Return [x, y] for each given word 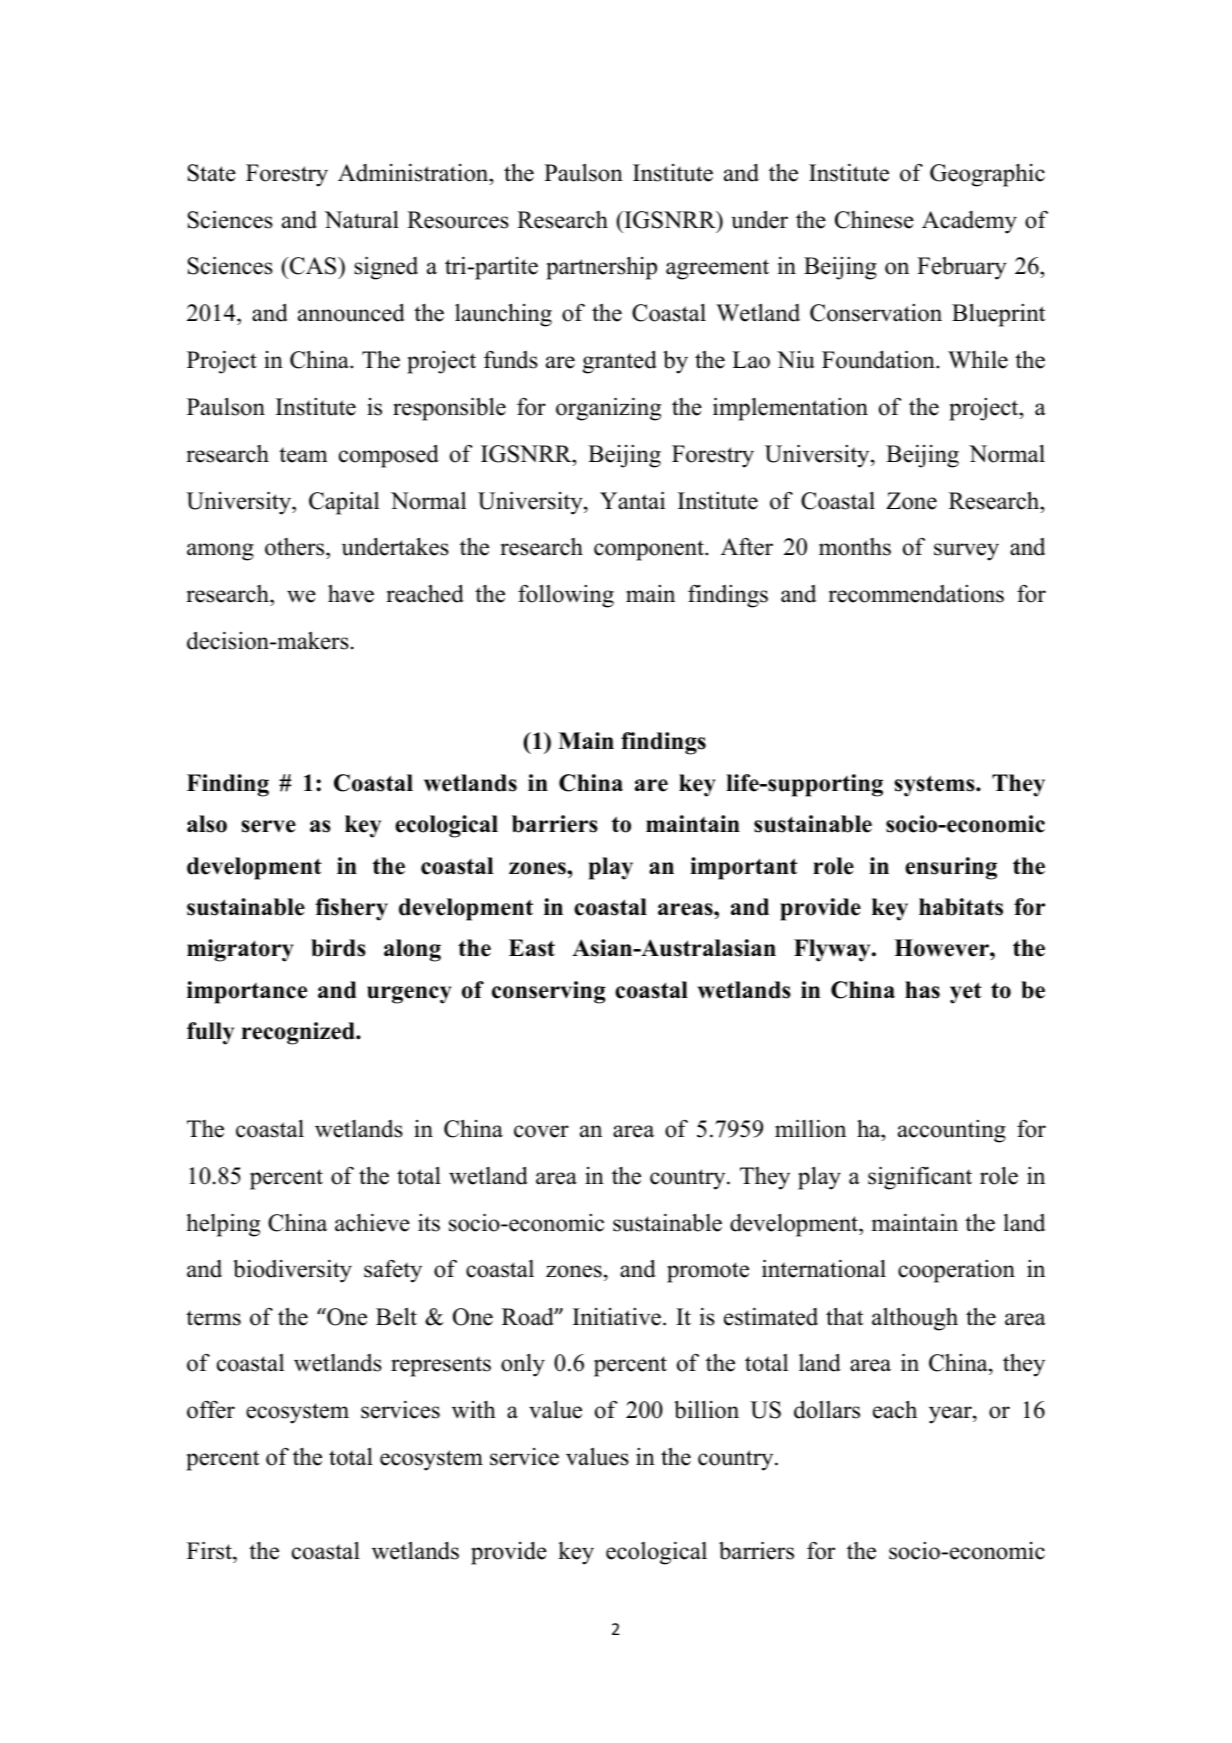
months [855, 547]
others [296, 548]
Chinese [874, 219]
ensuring [951, 868]
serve [268, 826]
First [210, 1550]
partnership [601, 268]
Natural [361, 219]
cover [541, 1131]
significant [920, 1178]
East [532, 948]
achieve [372, 1223]
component [650, 550]
